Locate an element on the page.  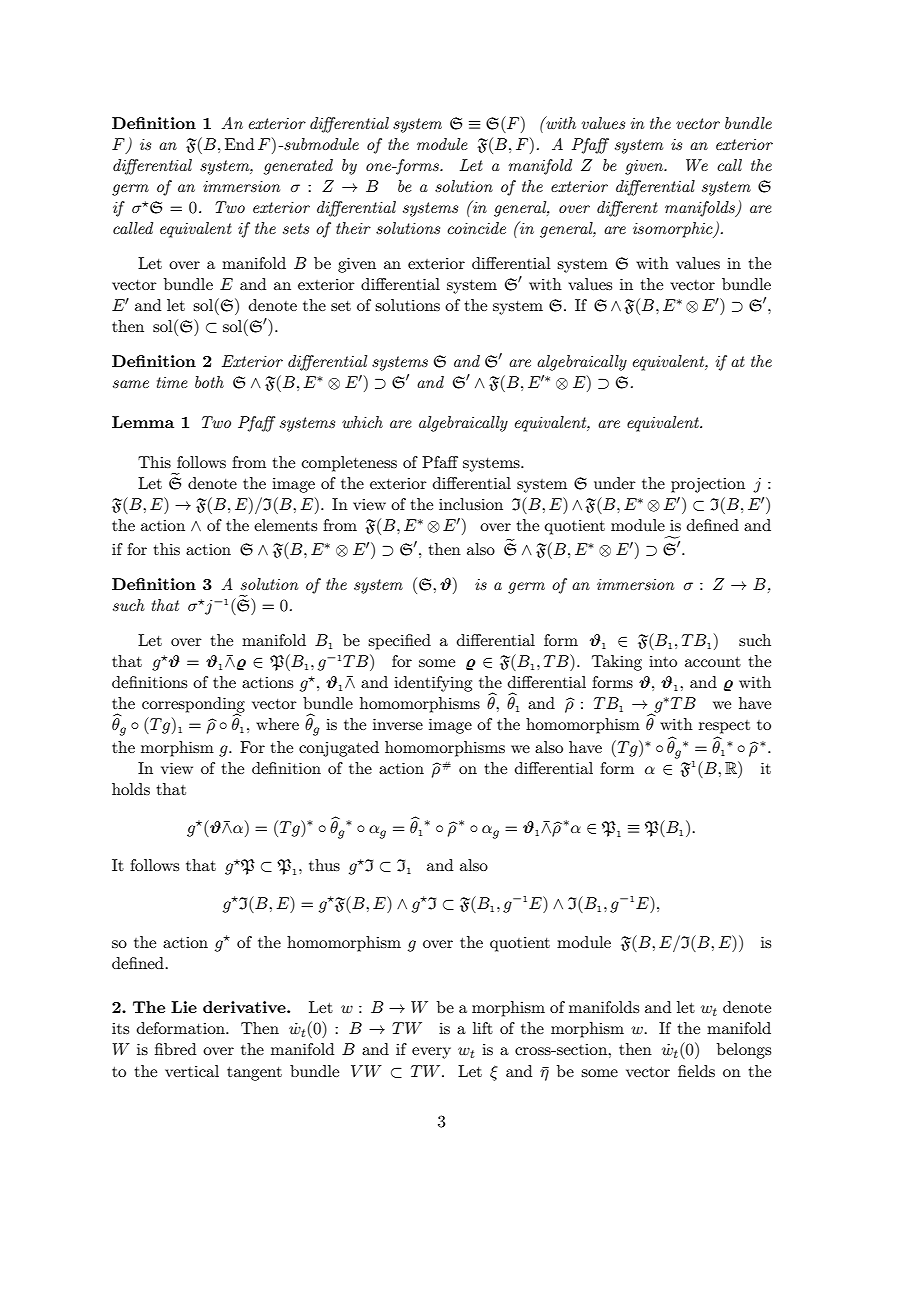
fields is located at coordinates (696, 1071).
